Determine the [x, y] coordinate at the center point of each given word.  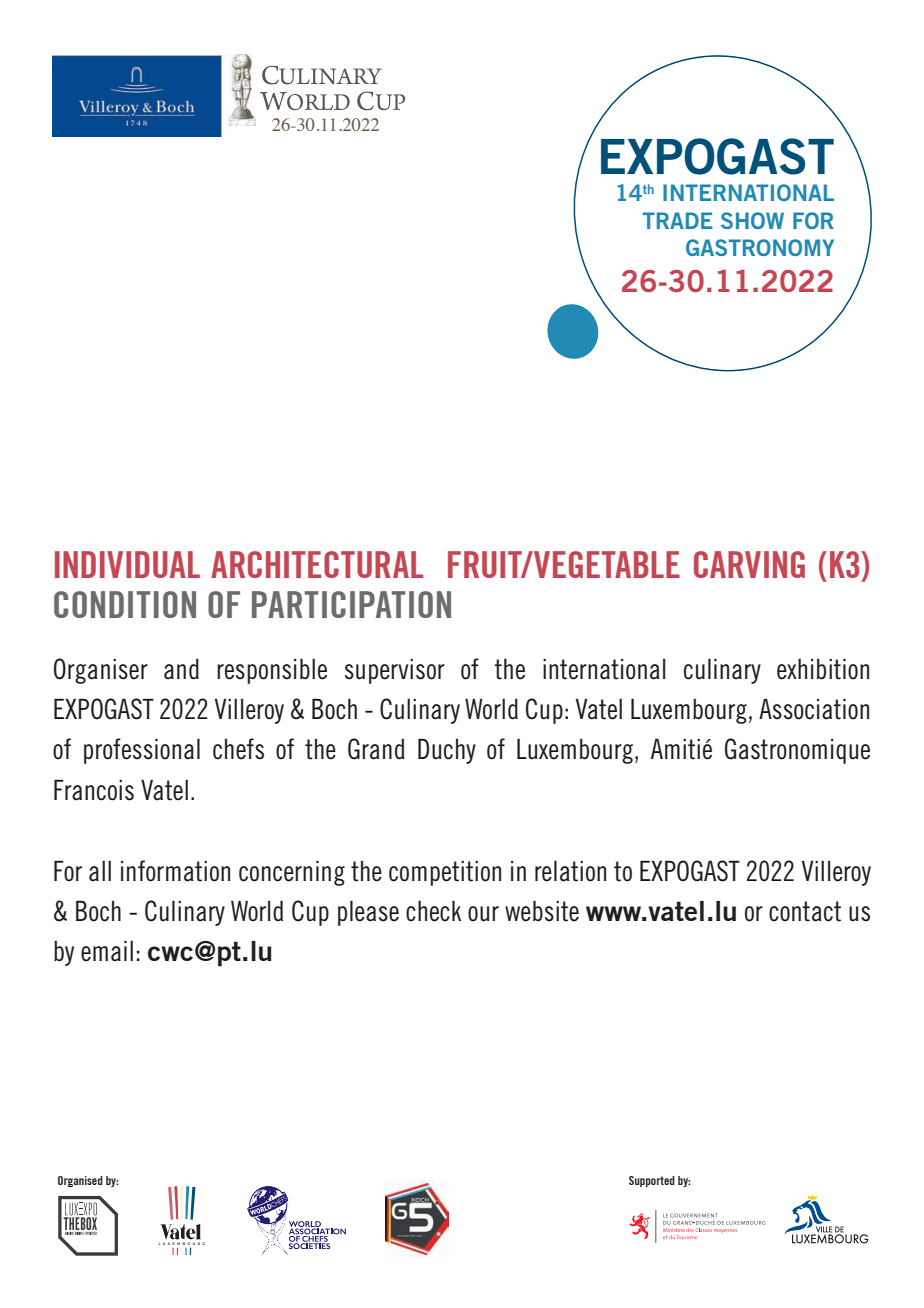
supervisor [395, 671]
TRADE [678, 220]
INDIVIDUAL [127, 564]
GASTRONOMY [760, 247]
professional [142, 751]
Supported [652, 1181]
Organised [80, 1181]
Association [814, 709]
